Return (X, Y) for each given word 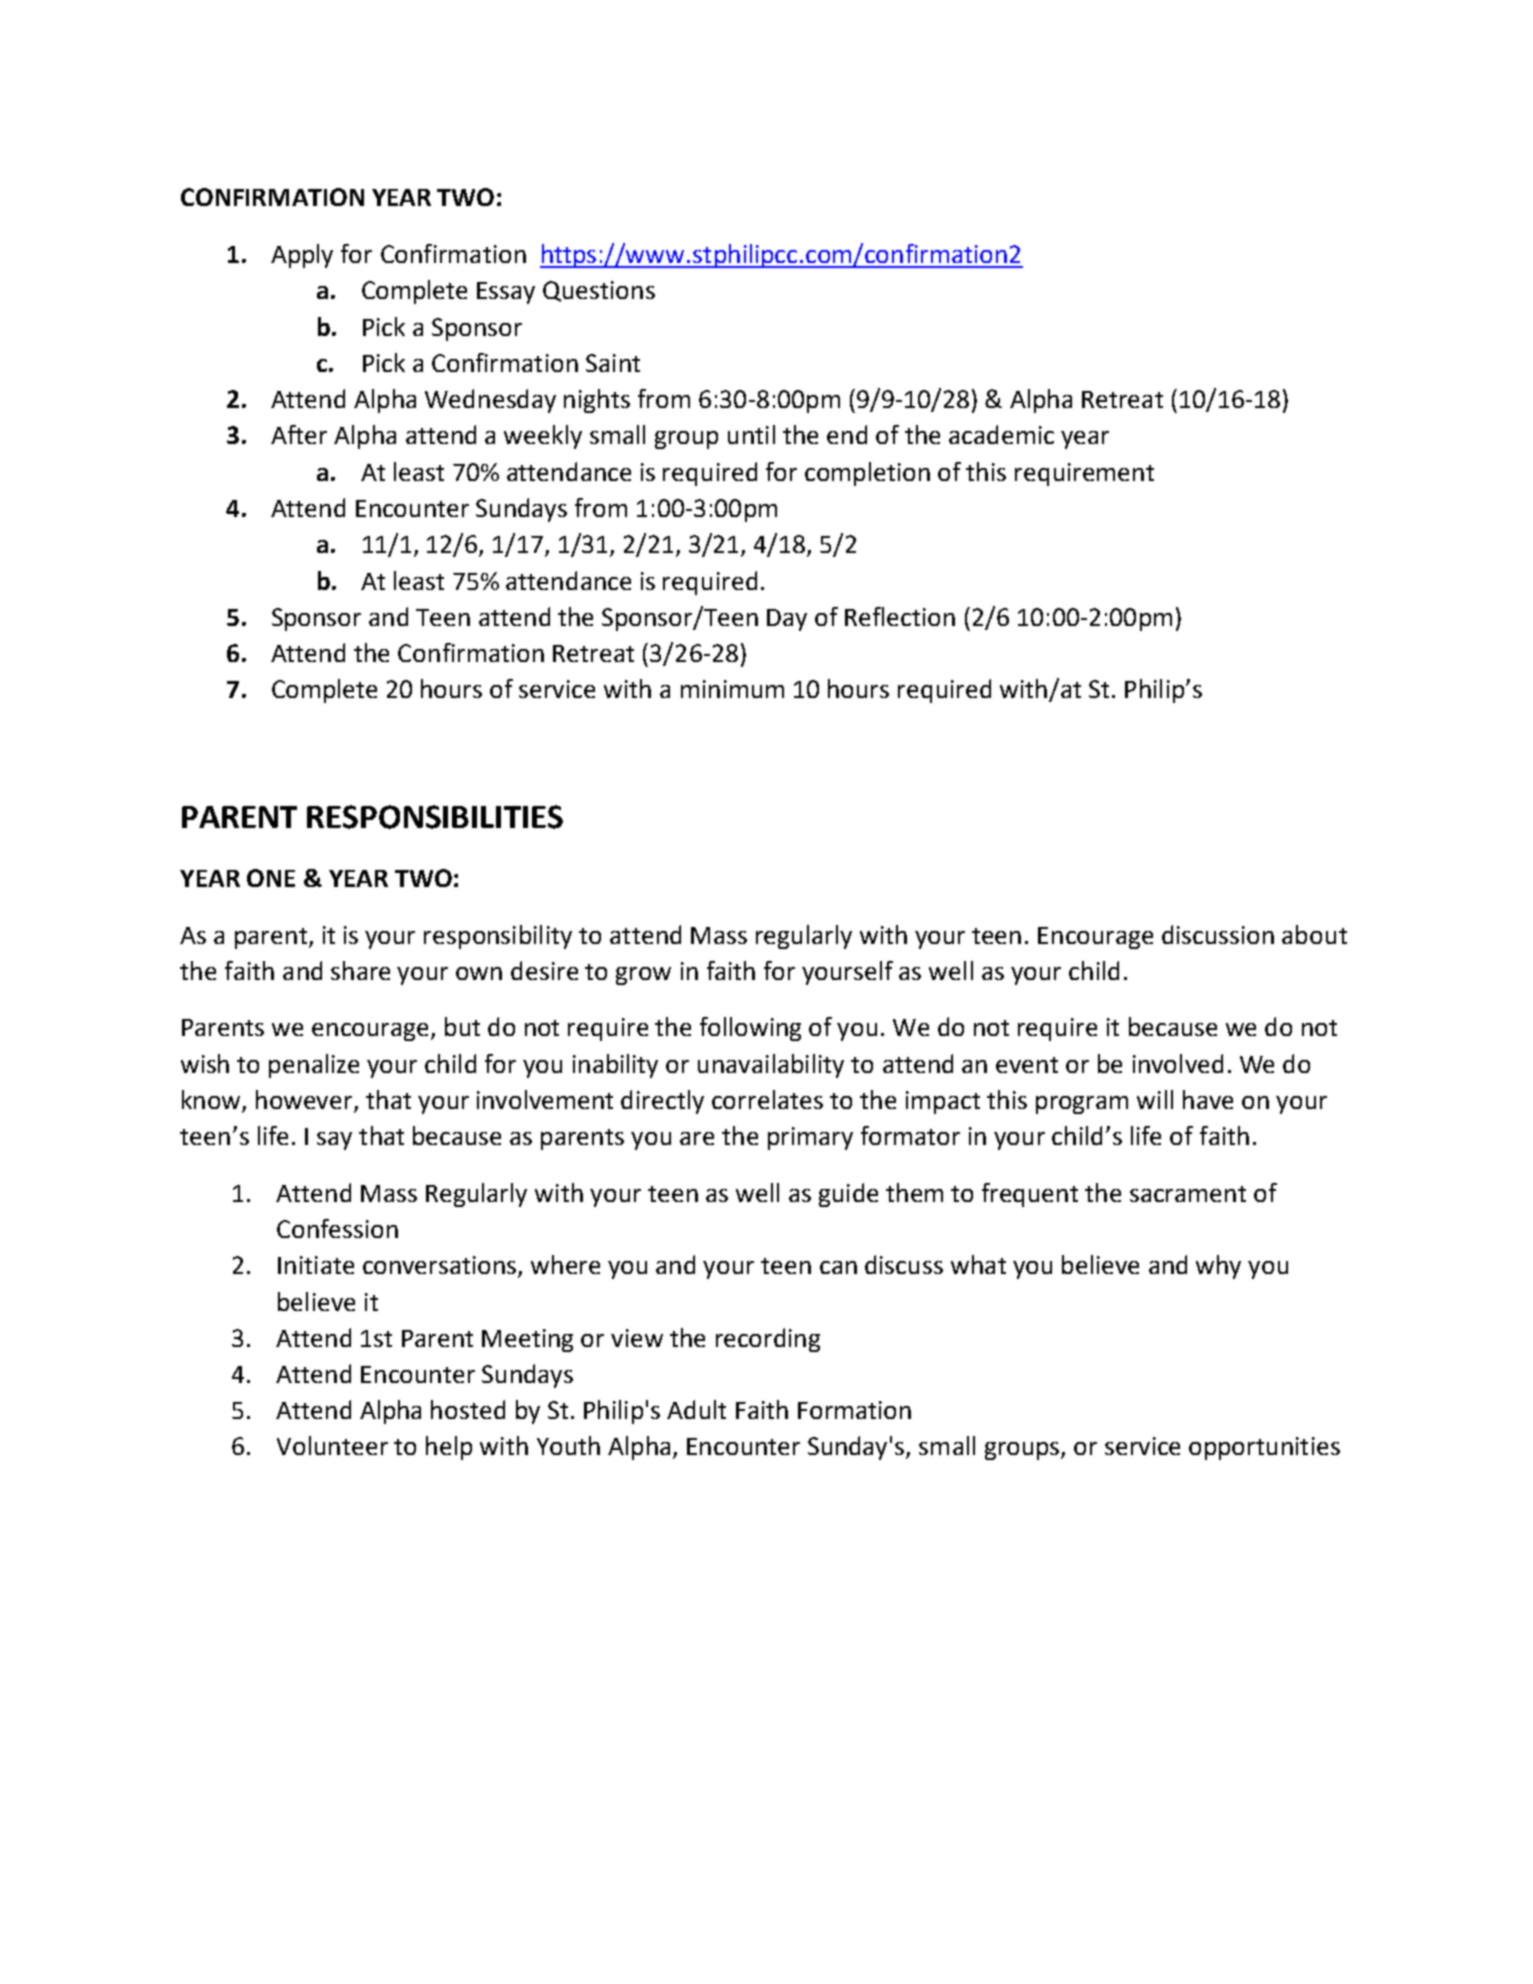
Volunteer (332, 1445)
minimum (732, 689)
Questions (599, 291)
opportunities (1264, 1448)
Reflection (900, 616)
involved (1178, 1063)
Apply (302, 256)
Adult (696, 1409)
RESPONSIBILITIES (435, 817)
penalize (314, 1066)
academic (1001, 434)
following (750, 1029)
